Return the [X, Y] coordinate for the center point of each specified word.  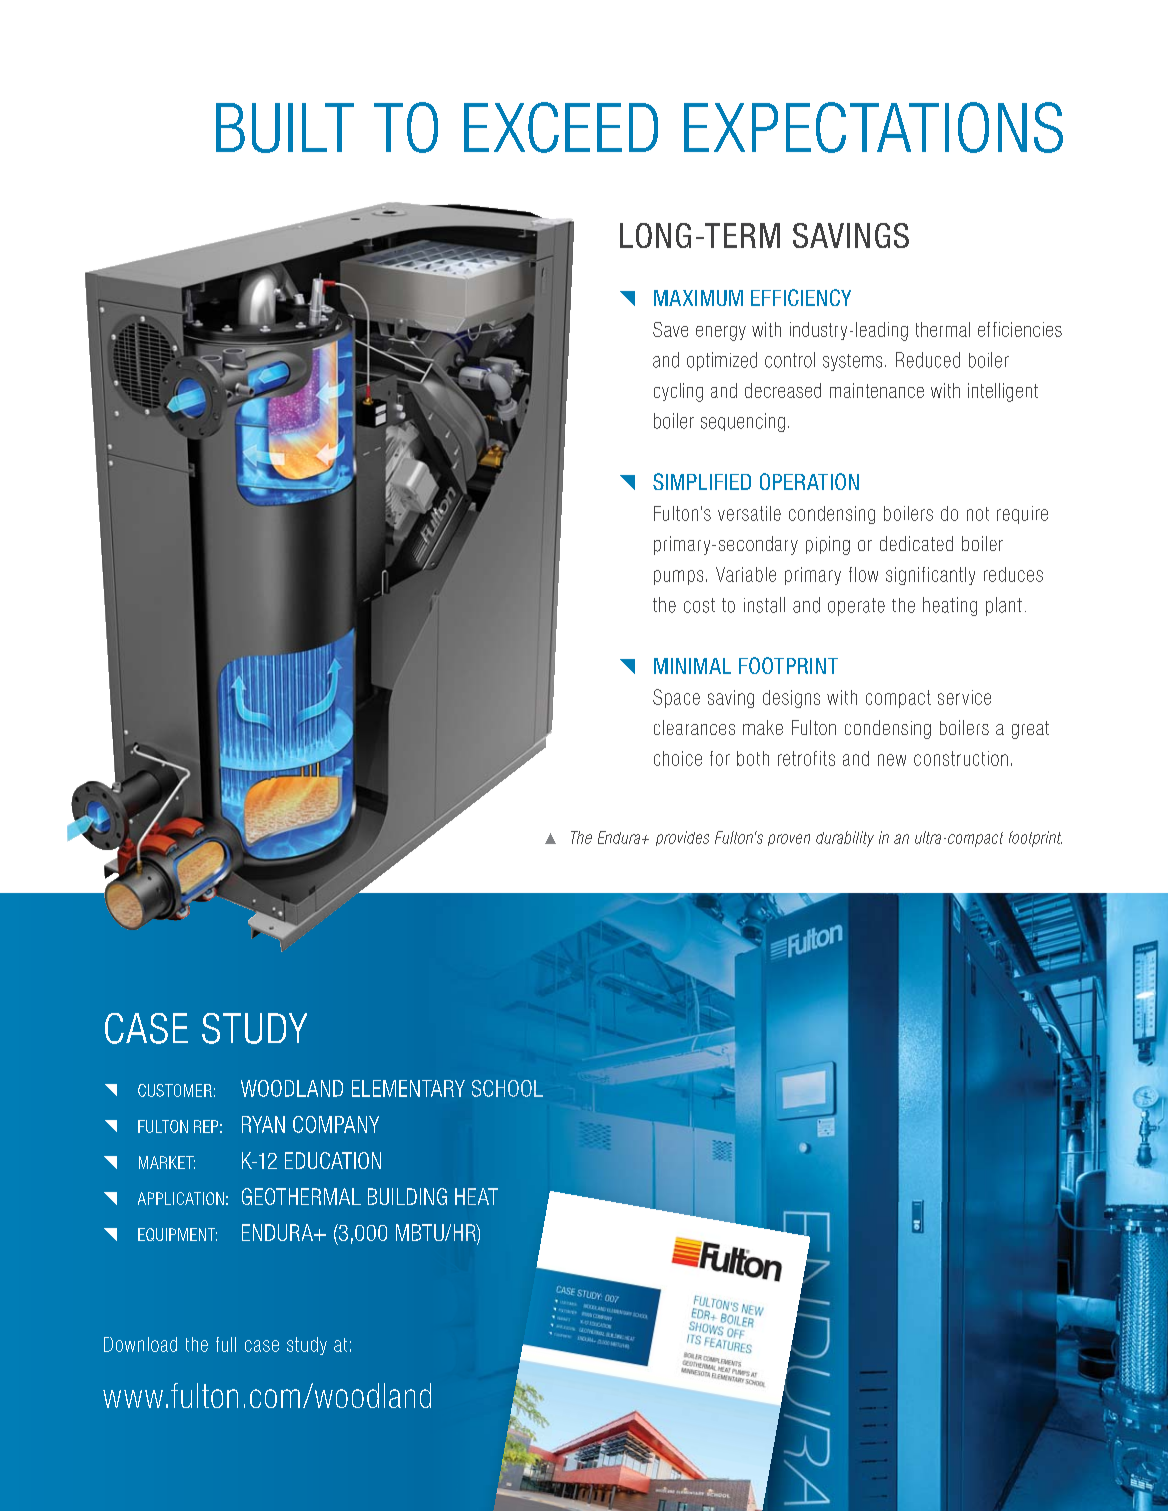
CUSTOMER [175, 1090]
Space [676, 698]
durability [845, 839]
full [226, 1344]
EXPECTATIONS [873, 127]
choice [678, 758]
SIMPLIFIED [702, 481]
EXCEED [561, 127]
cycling [678, 392]
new [892, 760]
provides [682, 838]
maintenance [877, 390]
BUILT [285, 128]
